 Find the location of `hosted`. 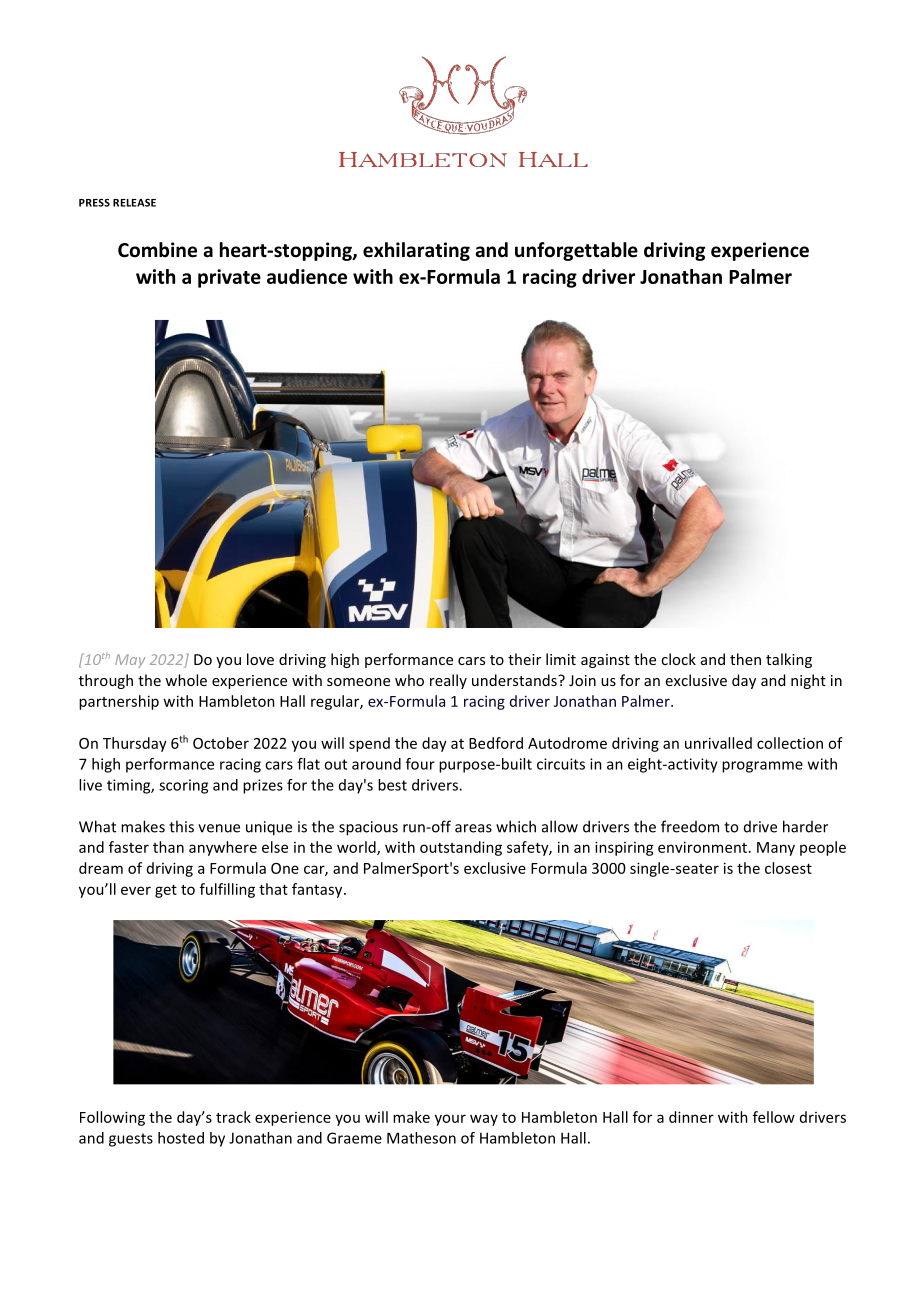

hosted is located at coordinates (181, 1138).
